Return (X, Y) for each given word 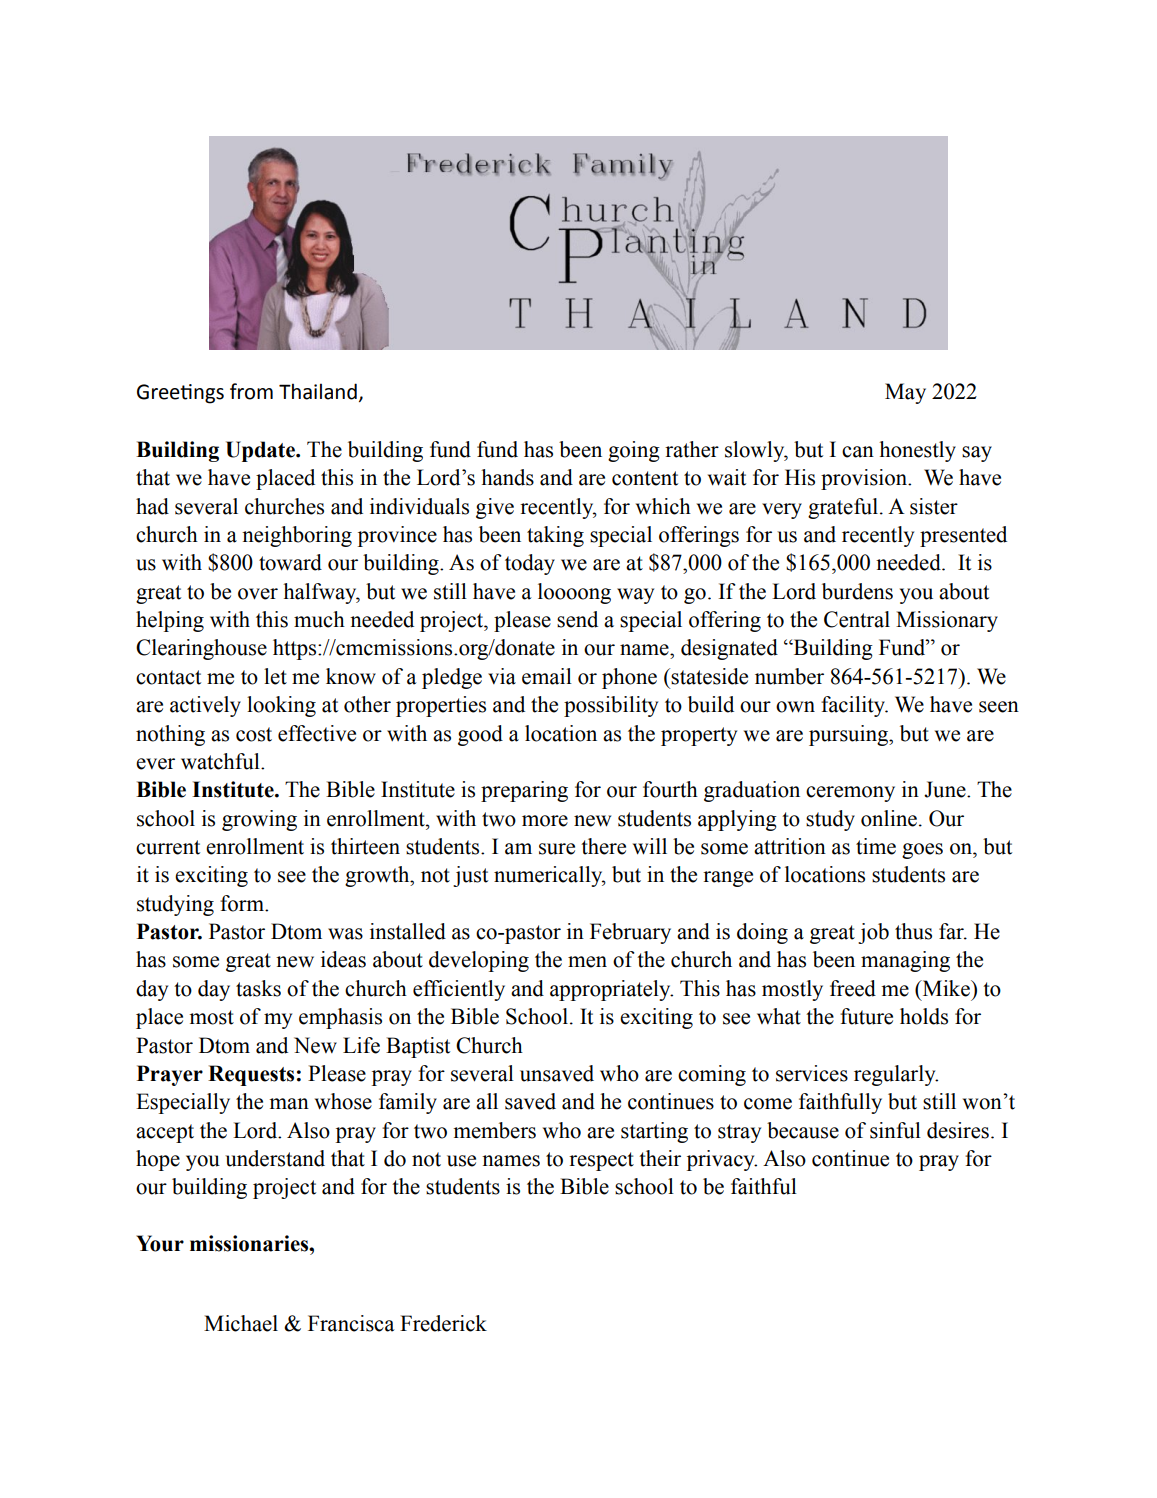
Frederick (443, 1323)
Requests (251, 1075)
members (494, 1130)
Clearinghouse (201, 649)
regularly (896, 1075)
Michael (241, 1323)
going (634, 451)
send (577, 619)
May (905, 393)
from (251, 391)
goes (922, 851)
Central (857, 619)
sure (557, 849)
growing (259, 820)
